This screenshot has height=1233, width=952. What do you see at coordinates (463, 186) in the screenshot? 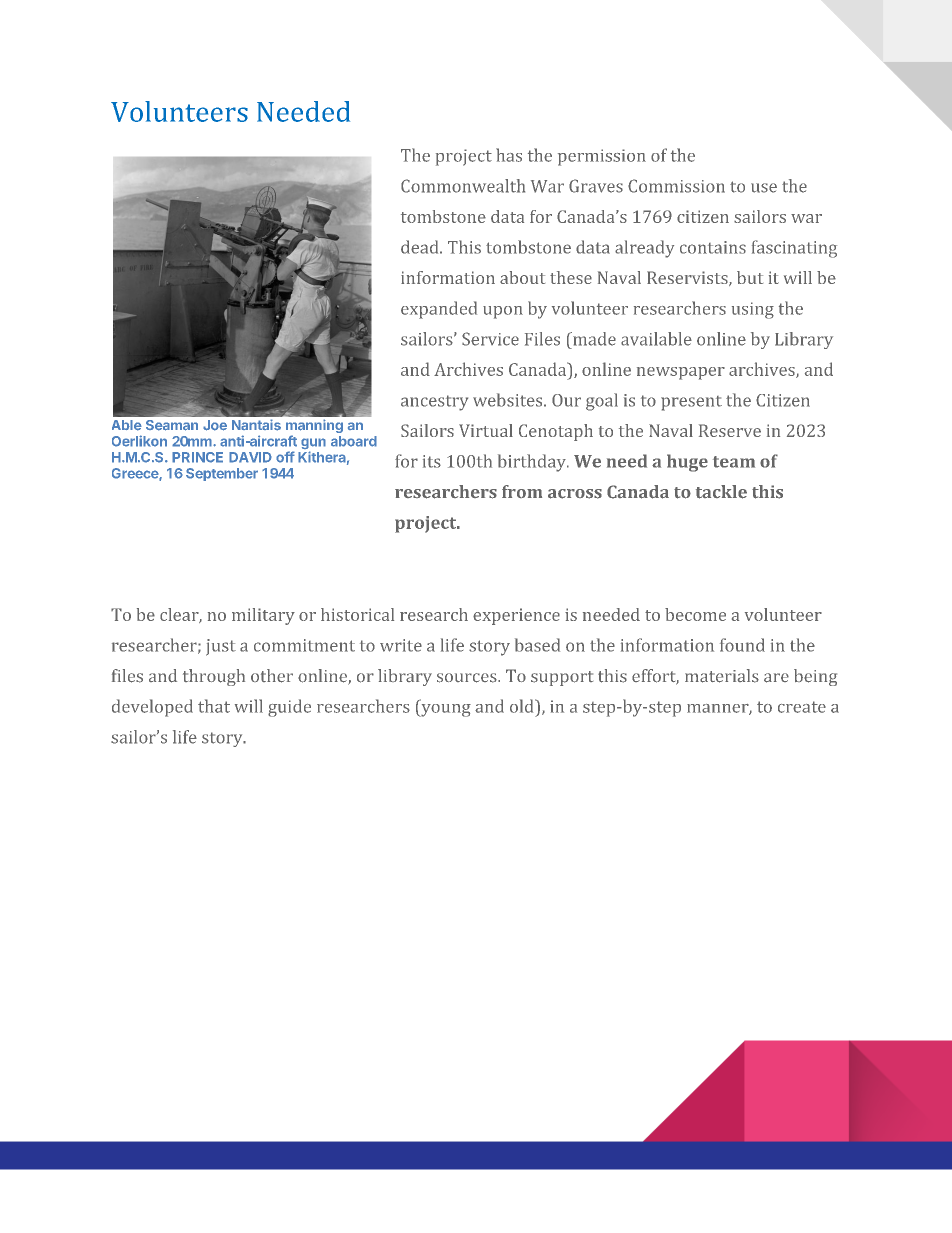
I see `Commonwealth` at bounding box center [463, 186].
